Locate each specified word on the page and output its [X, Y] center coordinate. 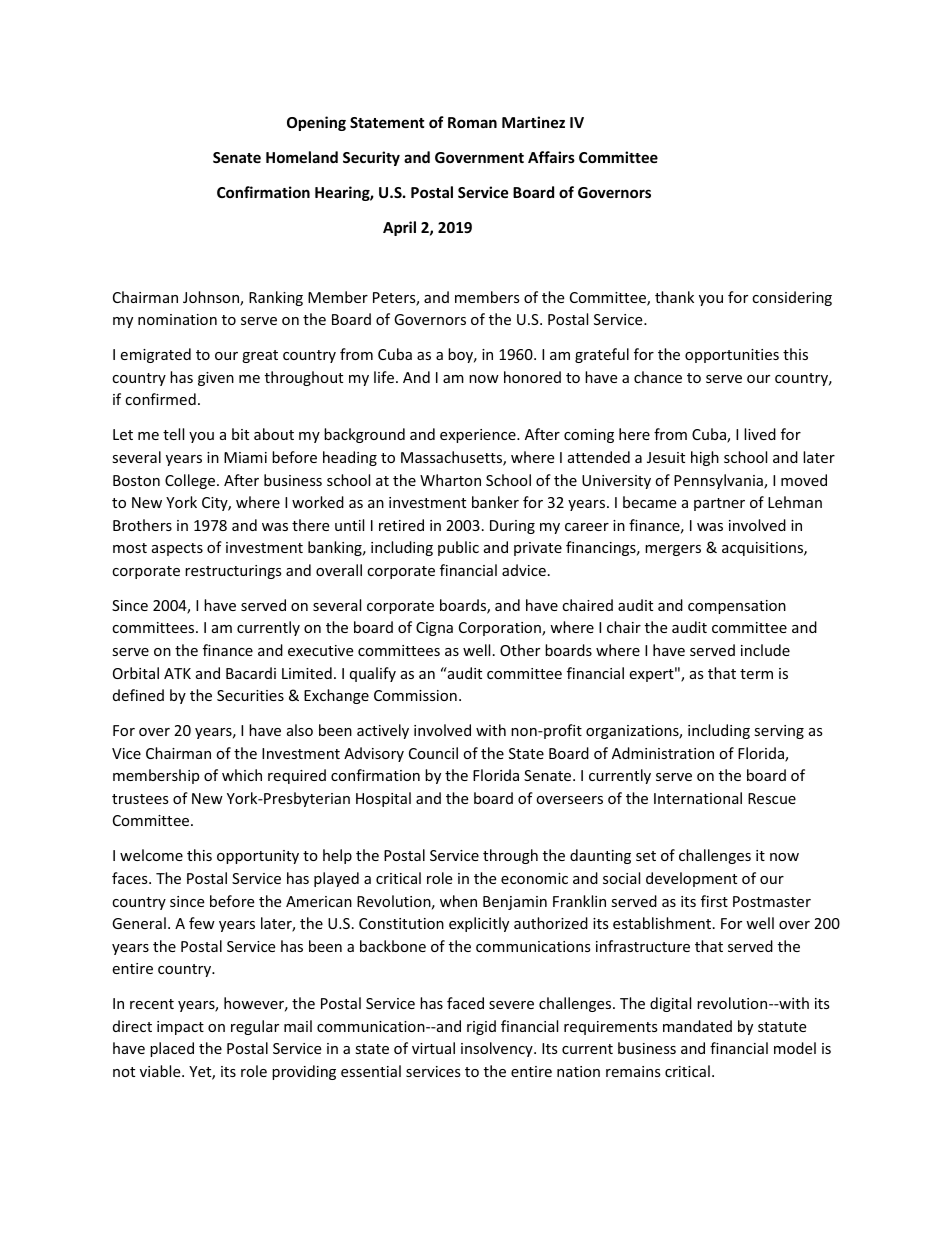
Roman [472, 122]
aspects [177, 549]
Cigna [434, 629]
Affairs [551, 157]
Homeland [302, 157]
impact [180, 1028]
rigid [481, 1027]
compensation [737, 607]
